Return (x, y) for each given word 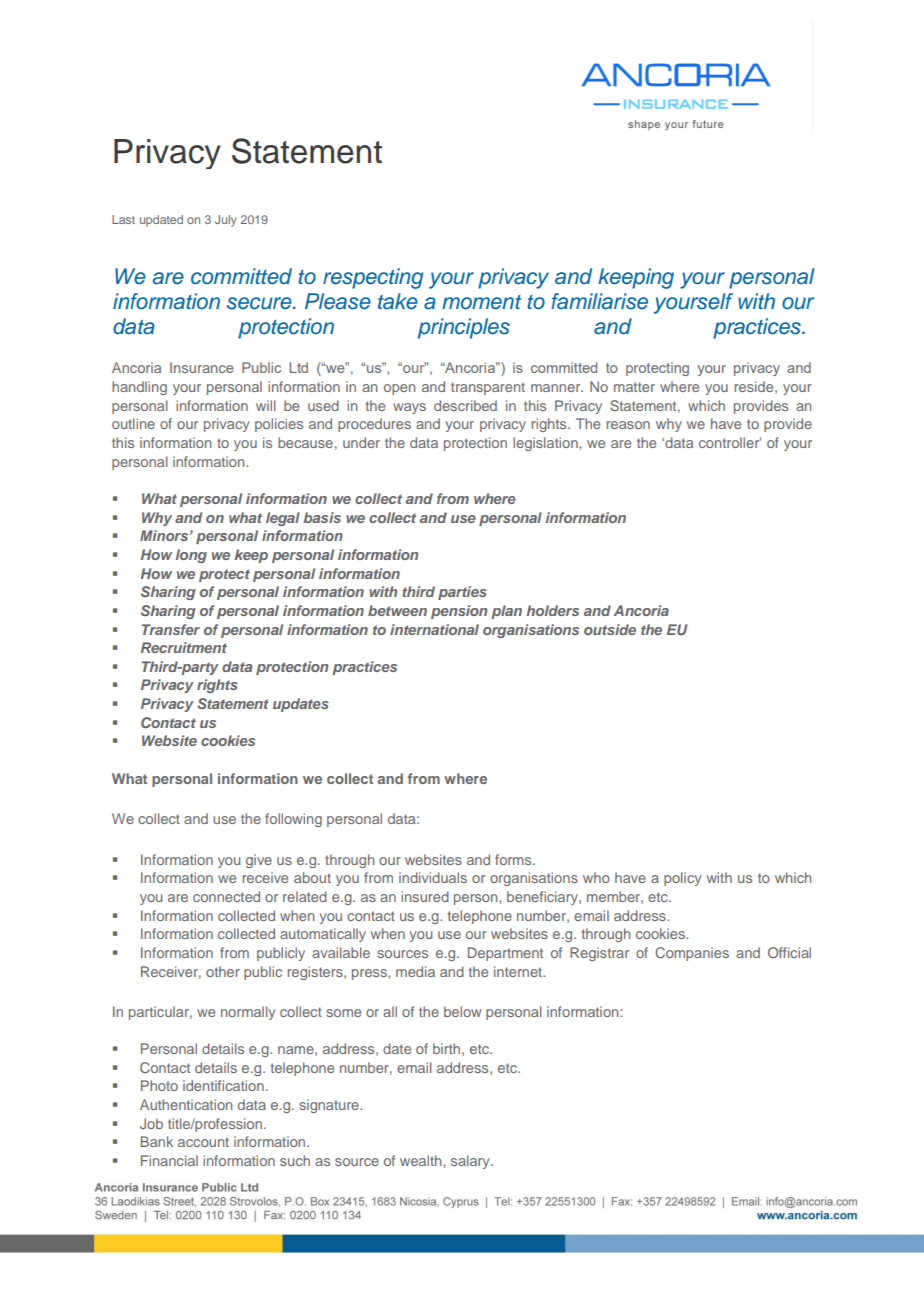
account (203, 1142)
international (434, 629)
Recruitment (184, 647)
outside (610, 629)
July (226, 221)
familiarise (599, 301)
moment (482, 302)
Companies (692, 954)
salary (471, 1162)
